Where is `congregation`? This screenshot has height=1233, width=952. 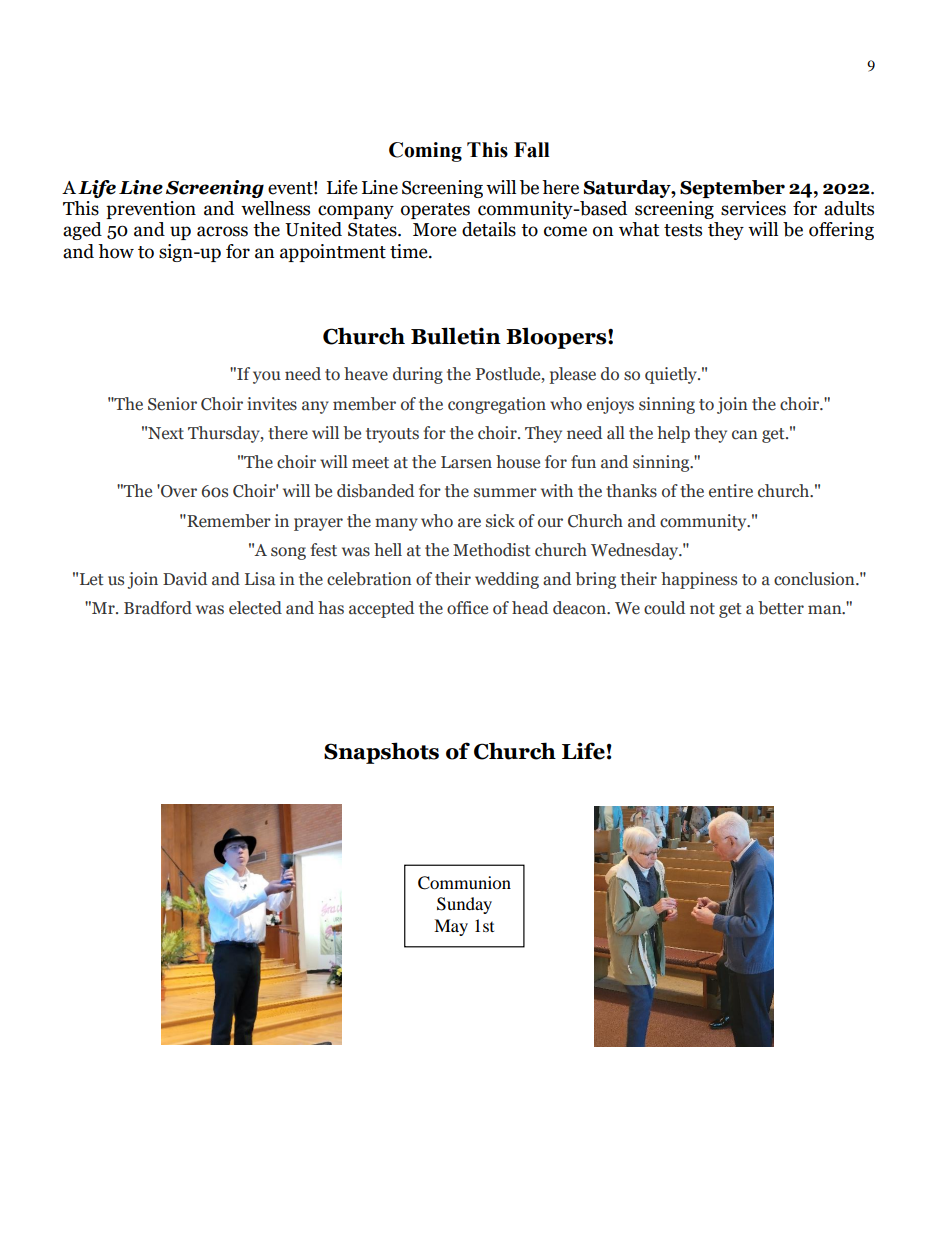
congregation is located at coordinates (497, 405).
